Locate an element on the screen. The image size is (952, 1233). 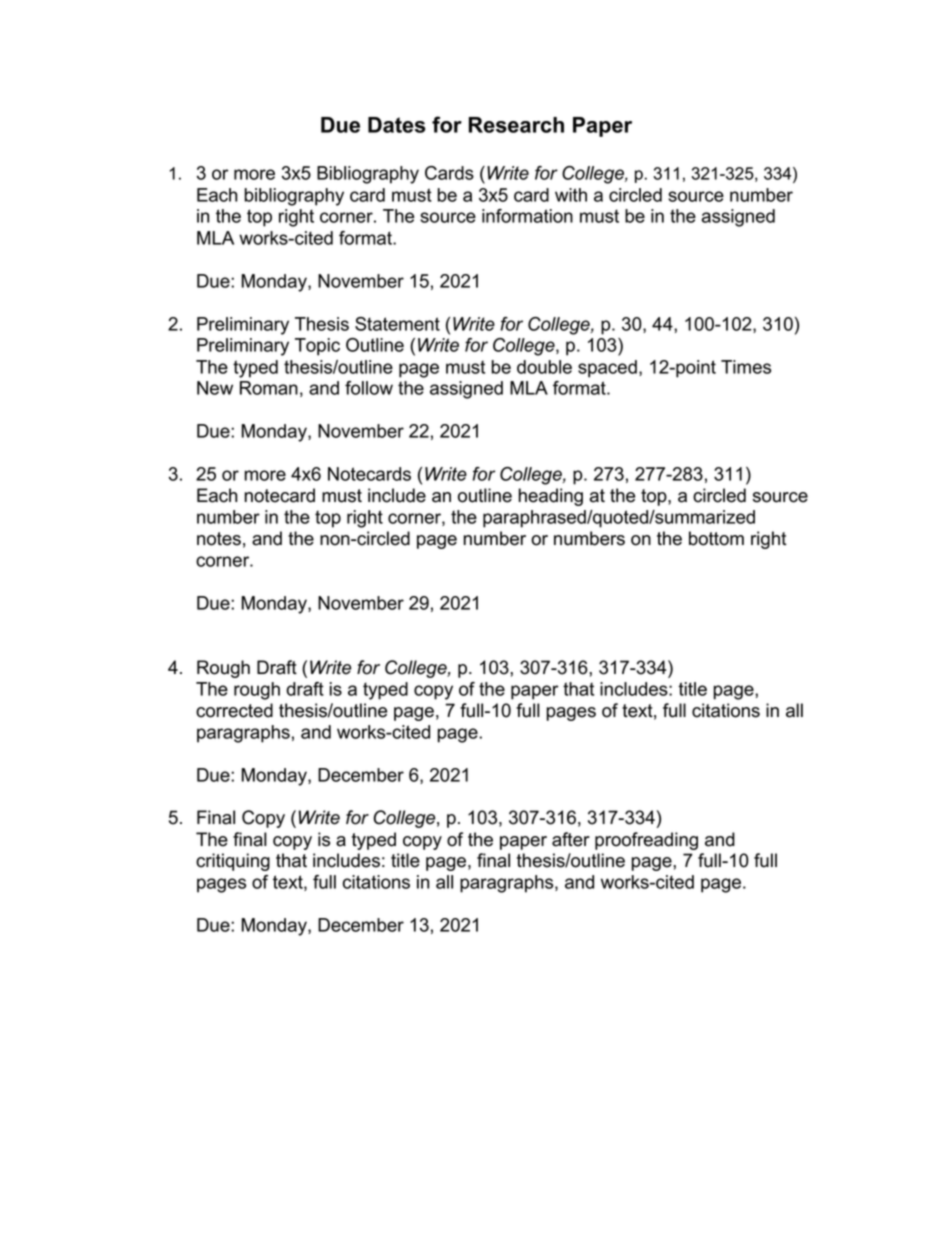
critiquing is located at coordinates (233, 862).
